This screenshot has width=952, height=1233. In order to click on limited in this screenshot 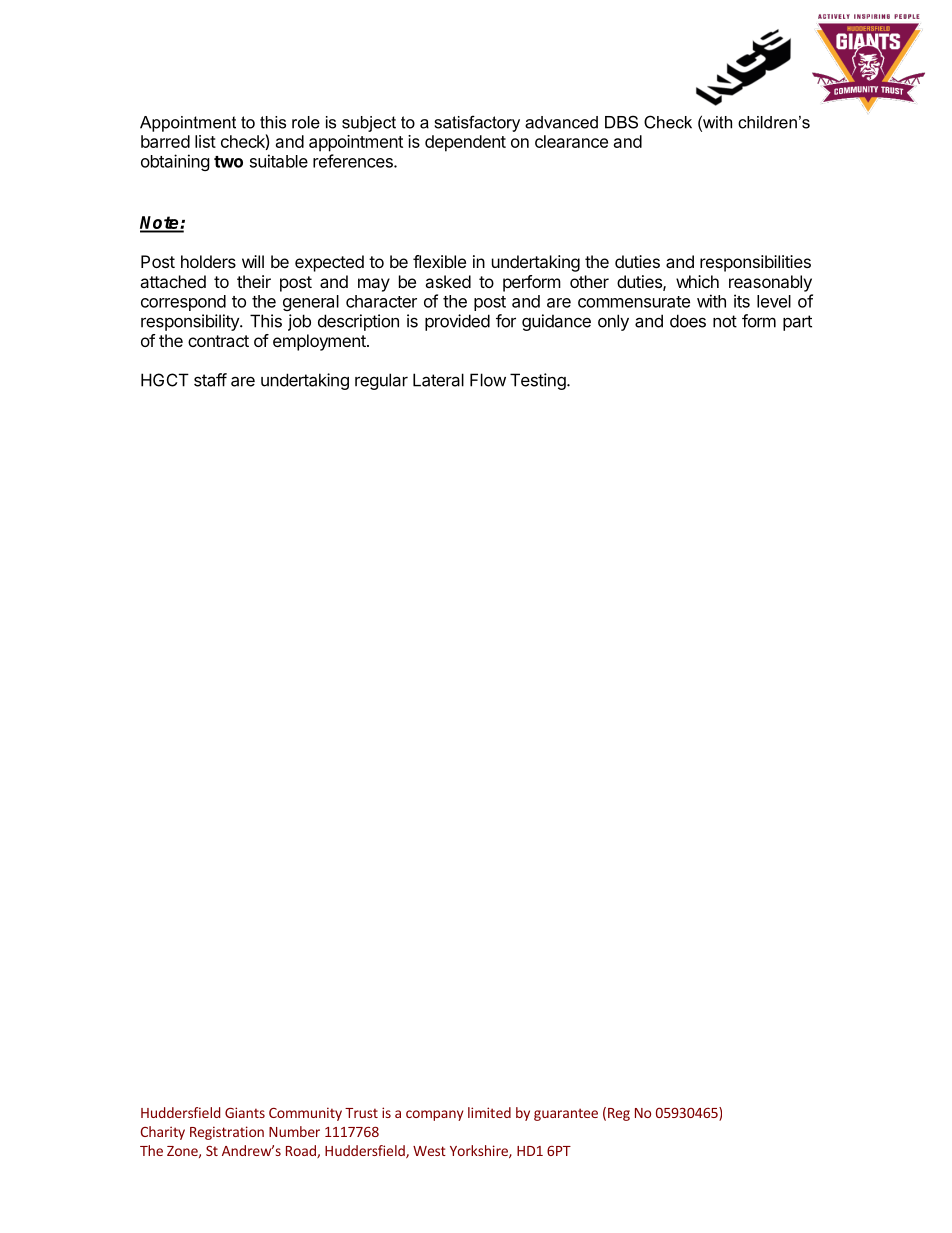, I will do `click(489, 1112)`.
